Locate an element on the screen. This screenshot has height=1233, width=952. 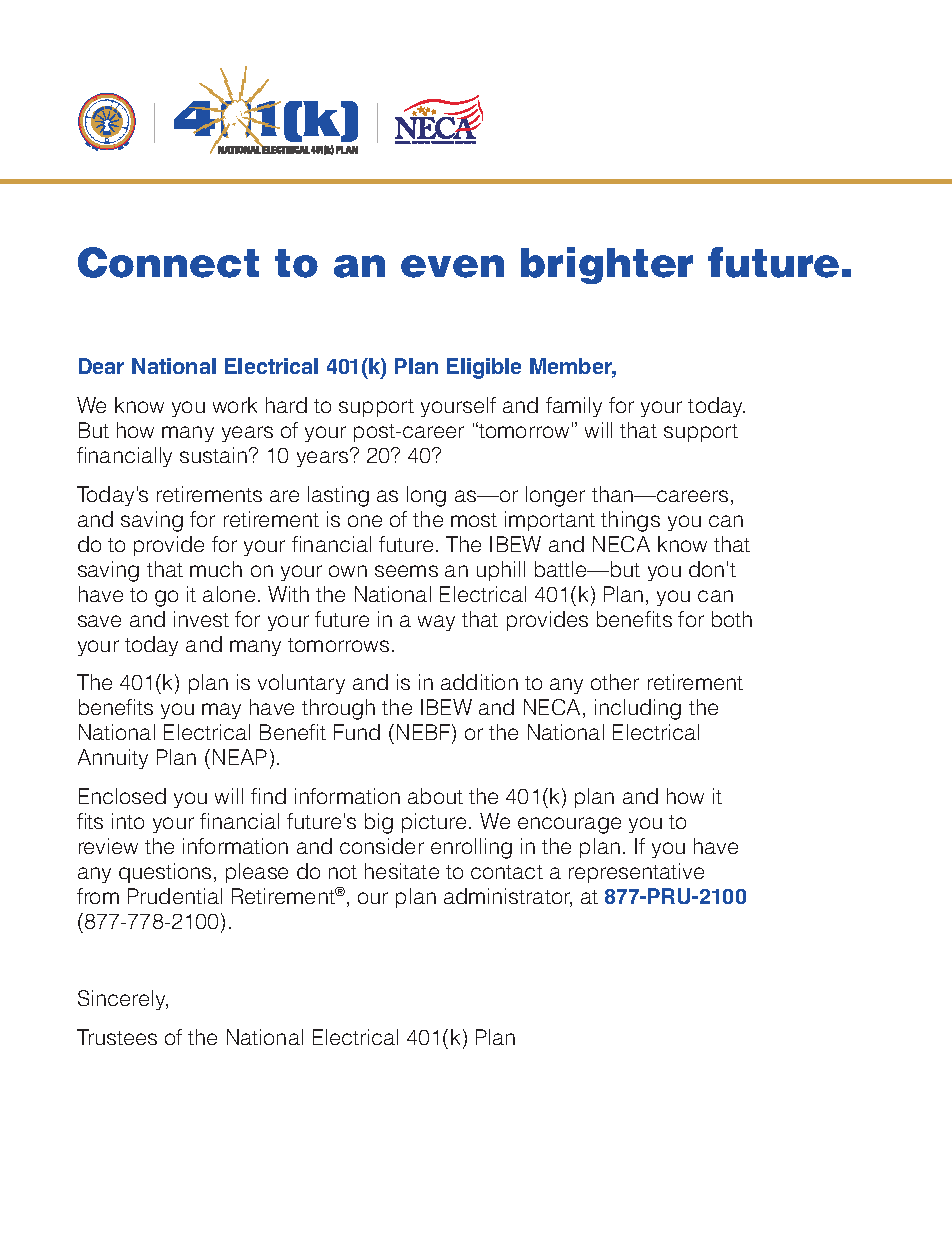
about is located at coordinates (435, 796).
